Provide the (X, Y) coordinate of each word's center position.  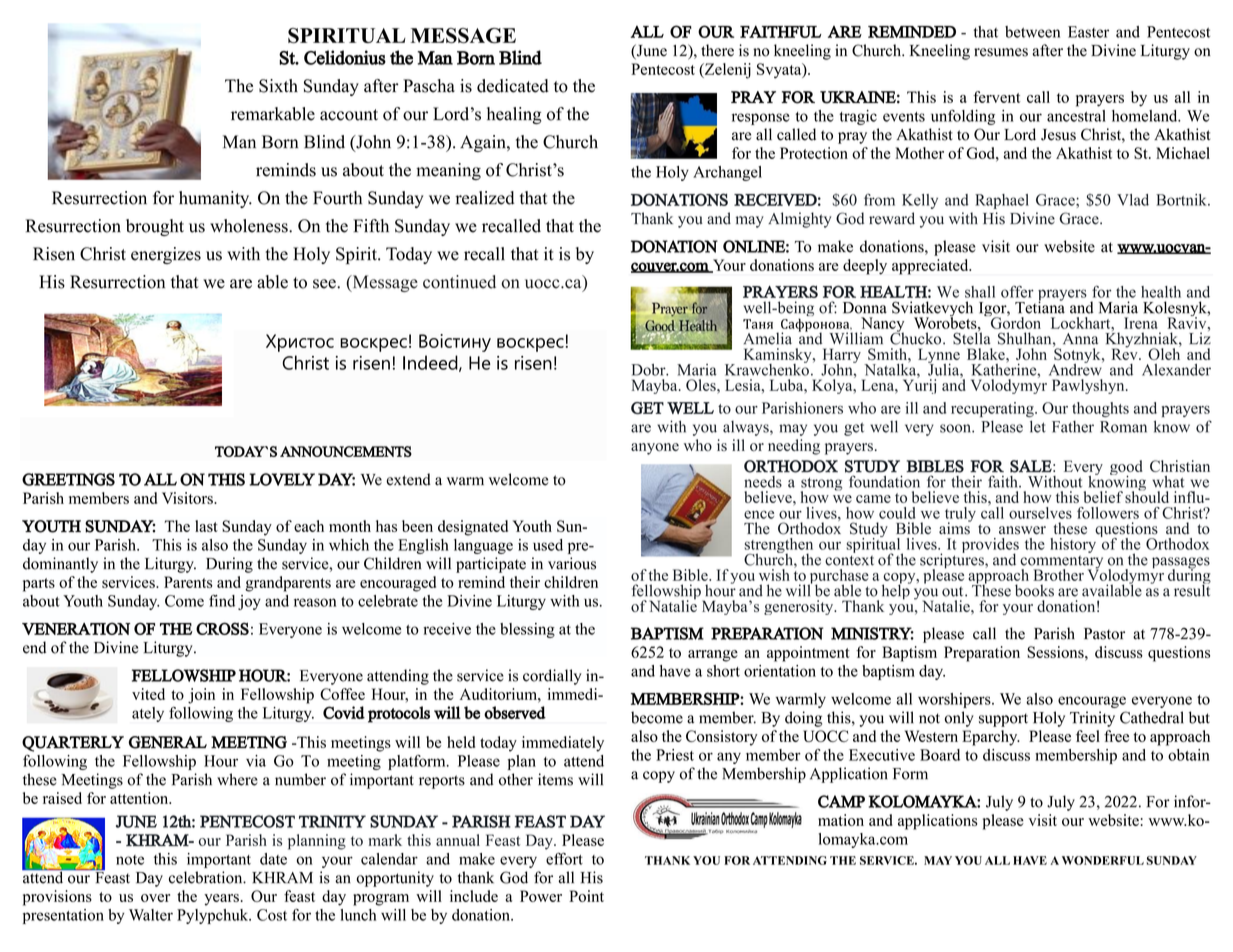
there (717, 50)
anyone (655, 449)
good (1126, 469)
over (155, 898)
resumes (1001, 52)
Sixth (278, 86)
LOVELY (282, 479)
